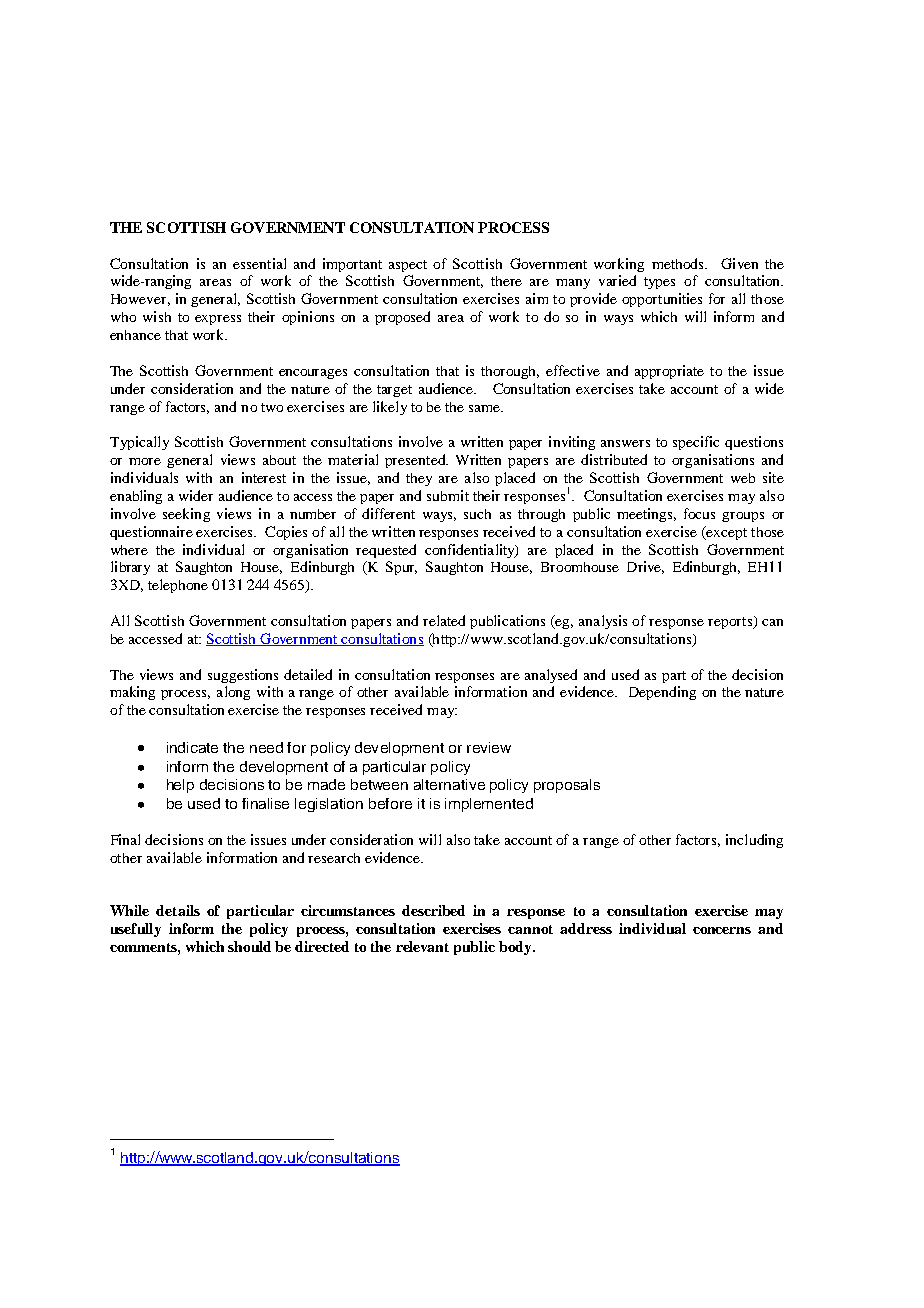  I want to click on reports, so click(731, 622).
